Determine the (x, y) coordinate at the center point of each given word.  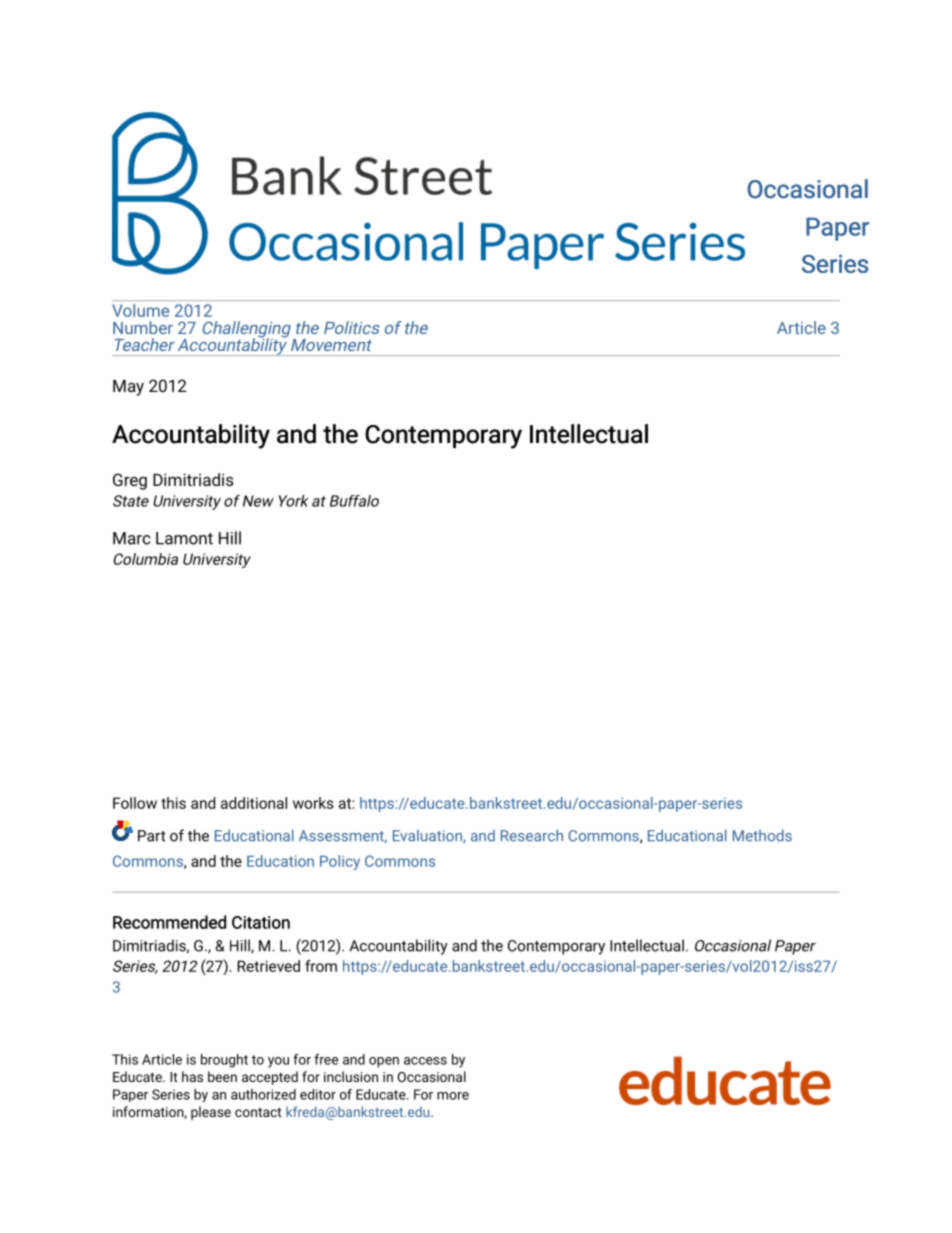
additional (254, 803)
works (313, 803)
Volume (140, 310)
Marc (132, 538)
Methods (762, 835)
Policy (340, 862)
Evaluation (428, 836)
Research (532, 835)
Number (143, 327)
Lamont (184, 538)
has (192, 1076)
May (128, 388)
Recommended (169, 922)
